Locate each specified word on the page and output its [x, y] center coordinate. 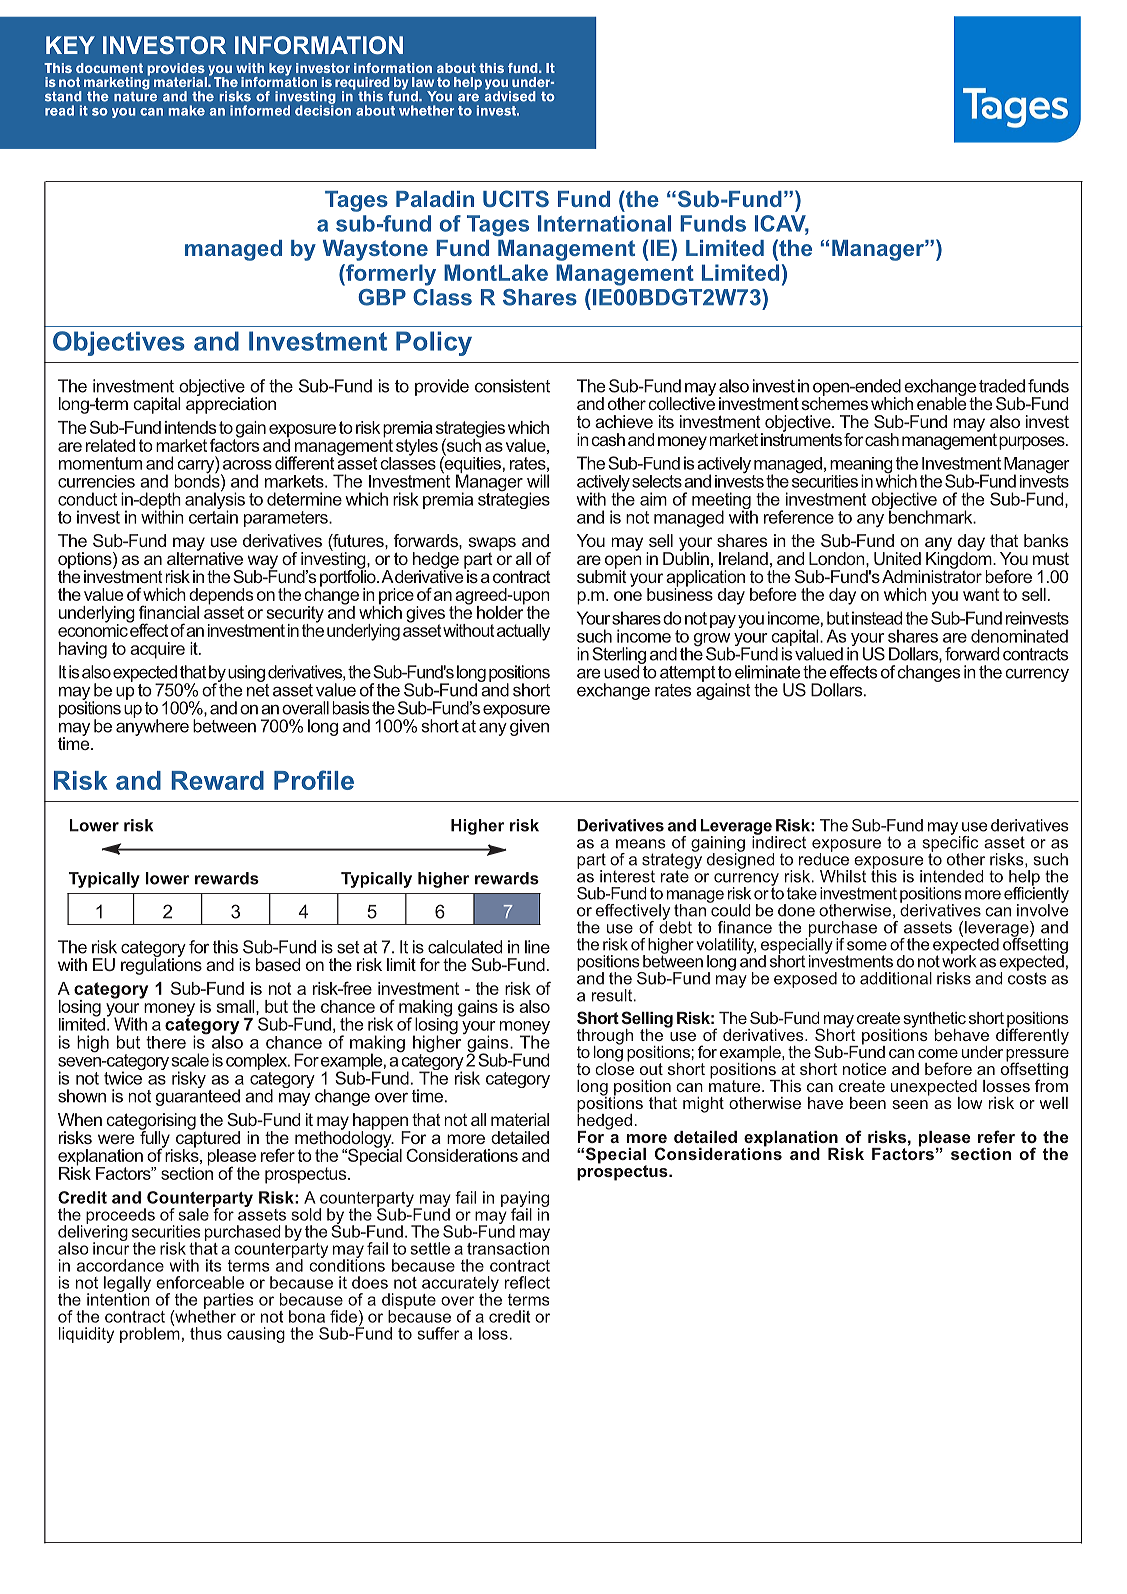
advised [510, 95]
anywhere [152, 726]
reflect [527, 1282]
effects [853, 672]
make [187, 110]
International [604, 223]
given [529, 727]
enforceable [200, 1282]
